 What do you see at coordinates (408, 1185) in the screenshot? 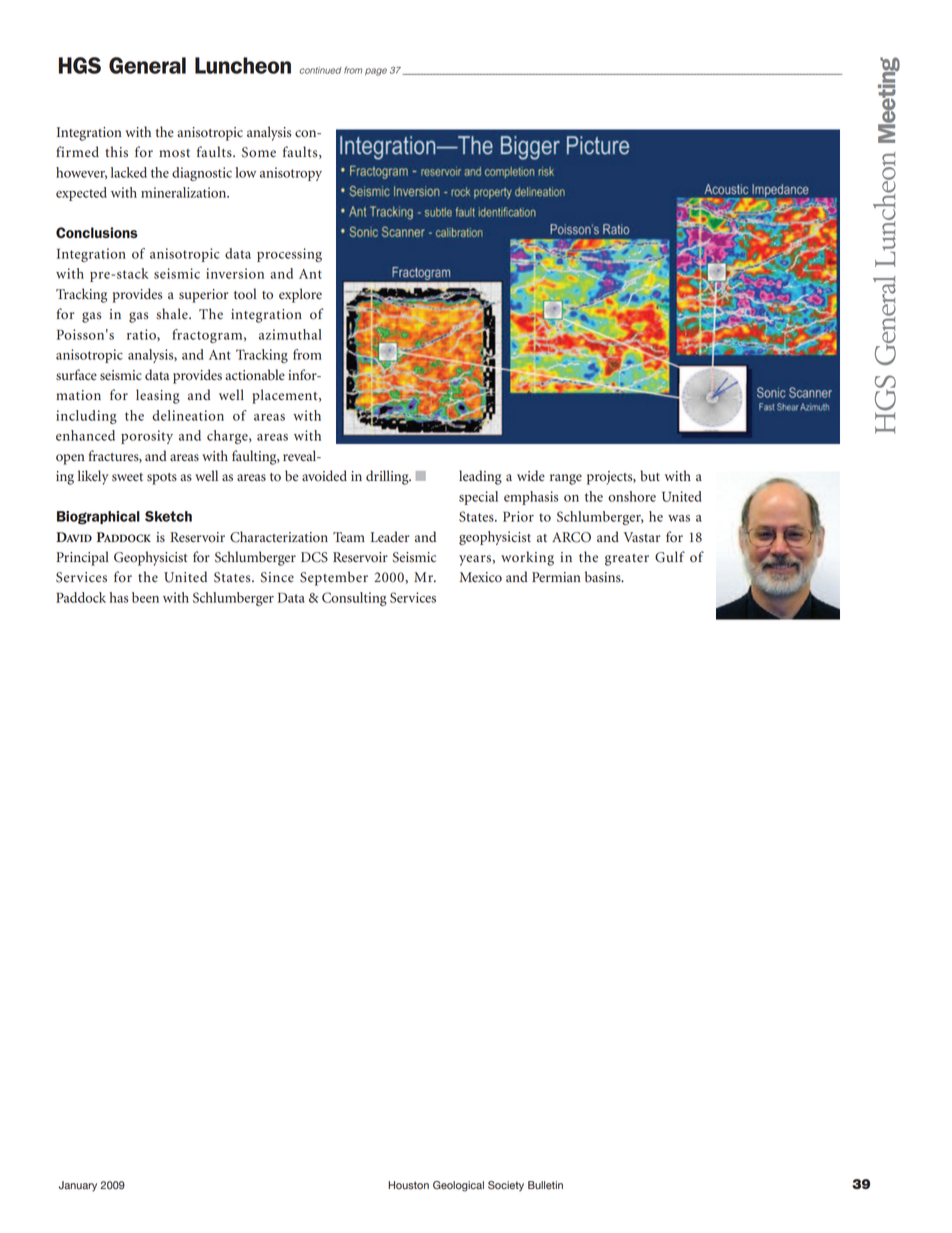
I see `Houston` at bounding box center [408, 1185].
